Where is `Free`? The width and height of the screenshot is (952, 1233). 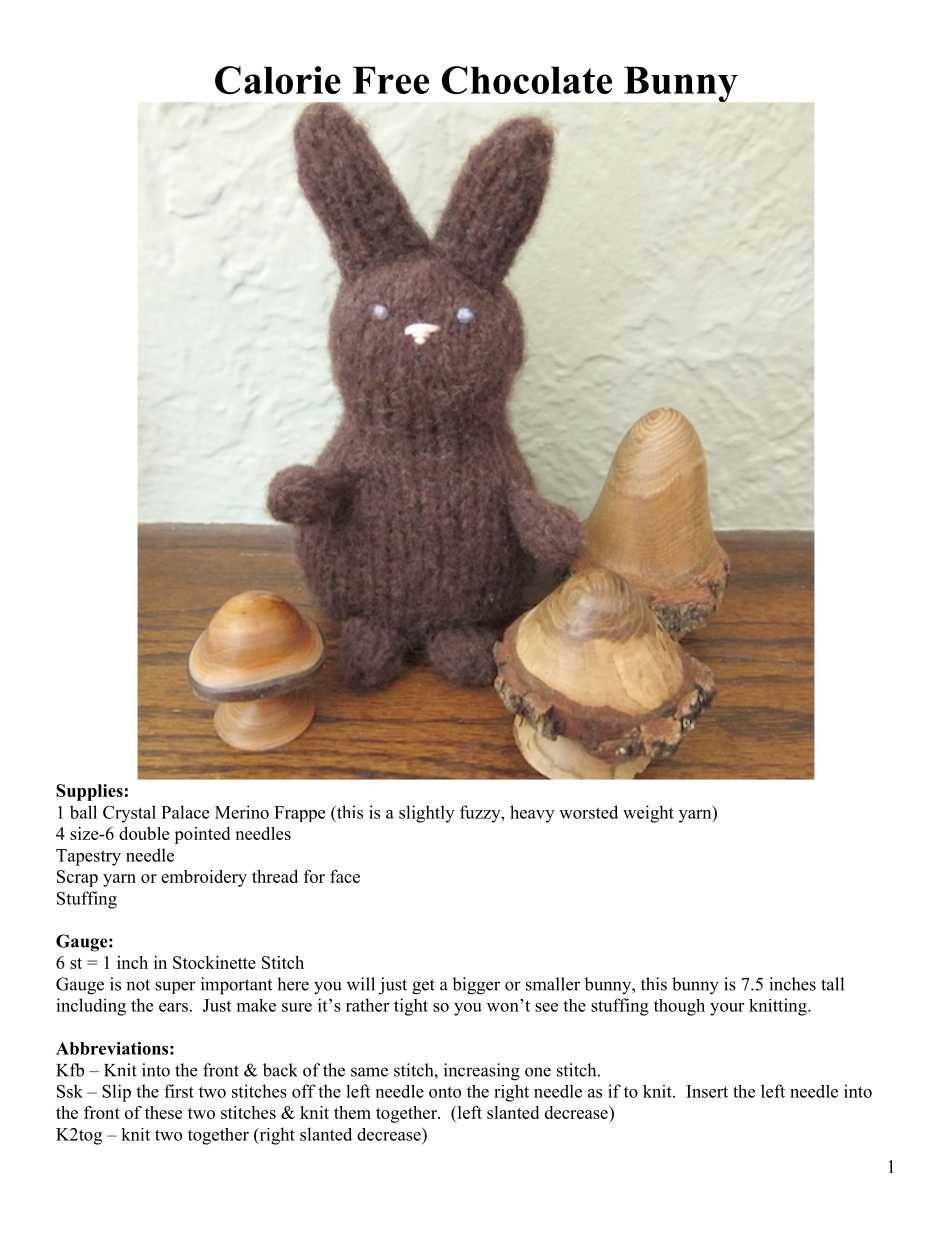
Free is located at coordinates (391, 80).
